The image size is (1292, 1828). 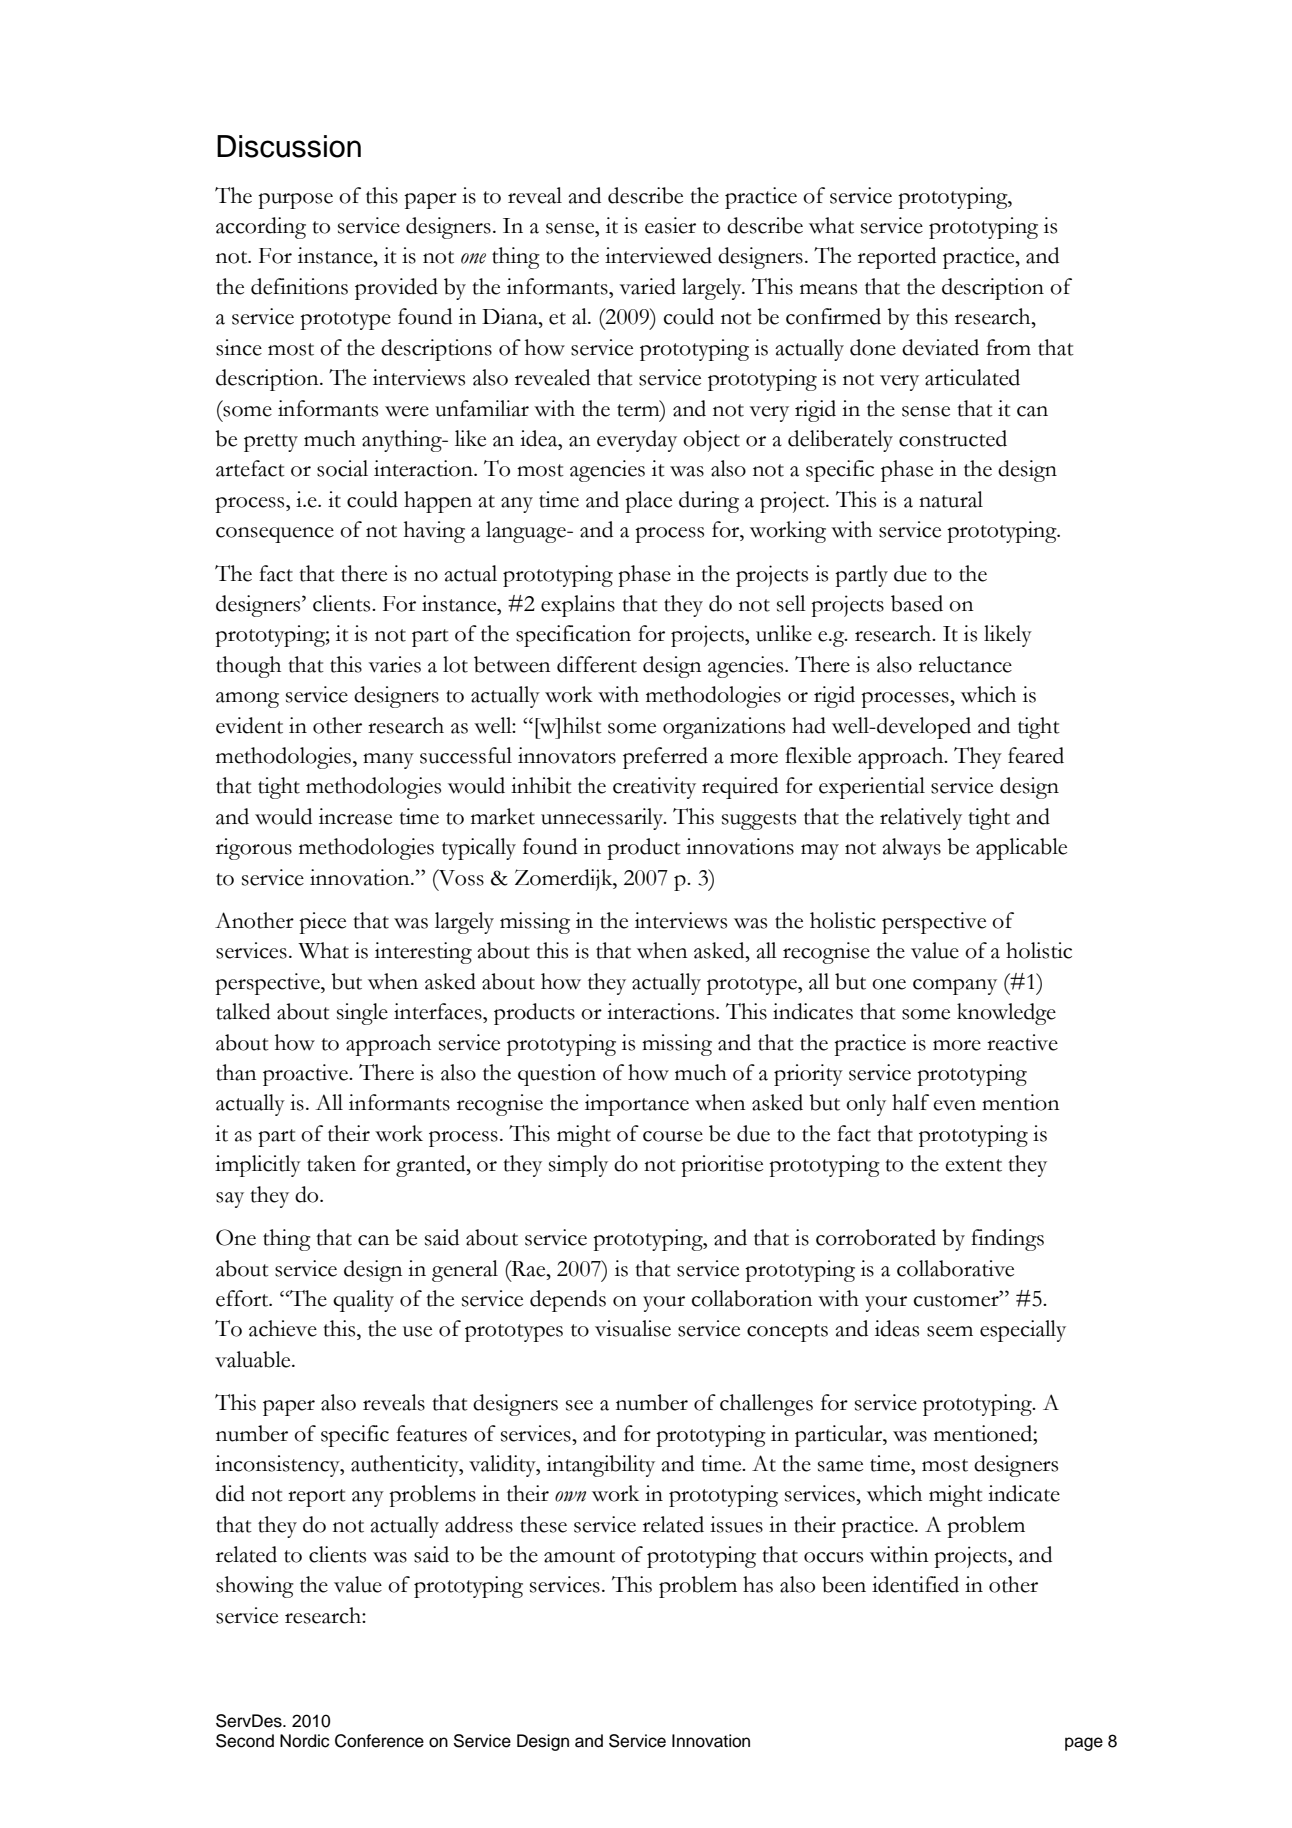 I want to click on easier, so click(x=670, y=225).
